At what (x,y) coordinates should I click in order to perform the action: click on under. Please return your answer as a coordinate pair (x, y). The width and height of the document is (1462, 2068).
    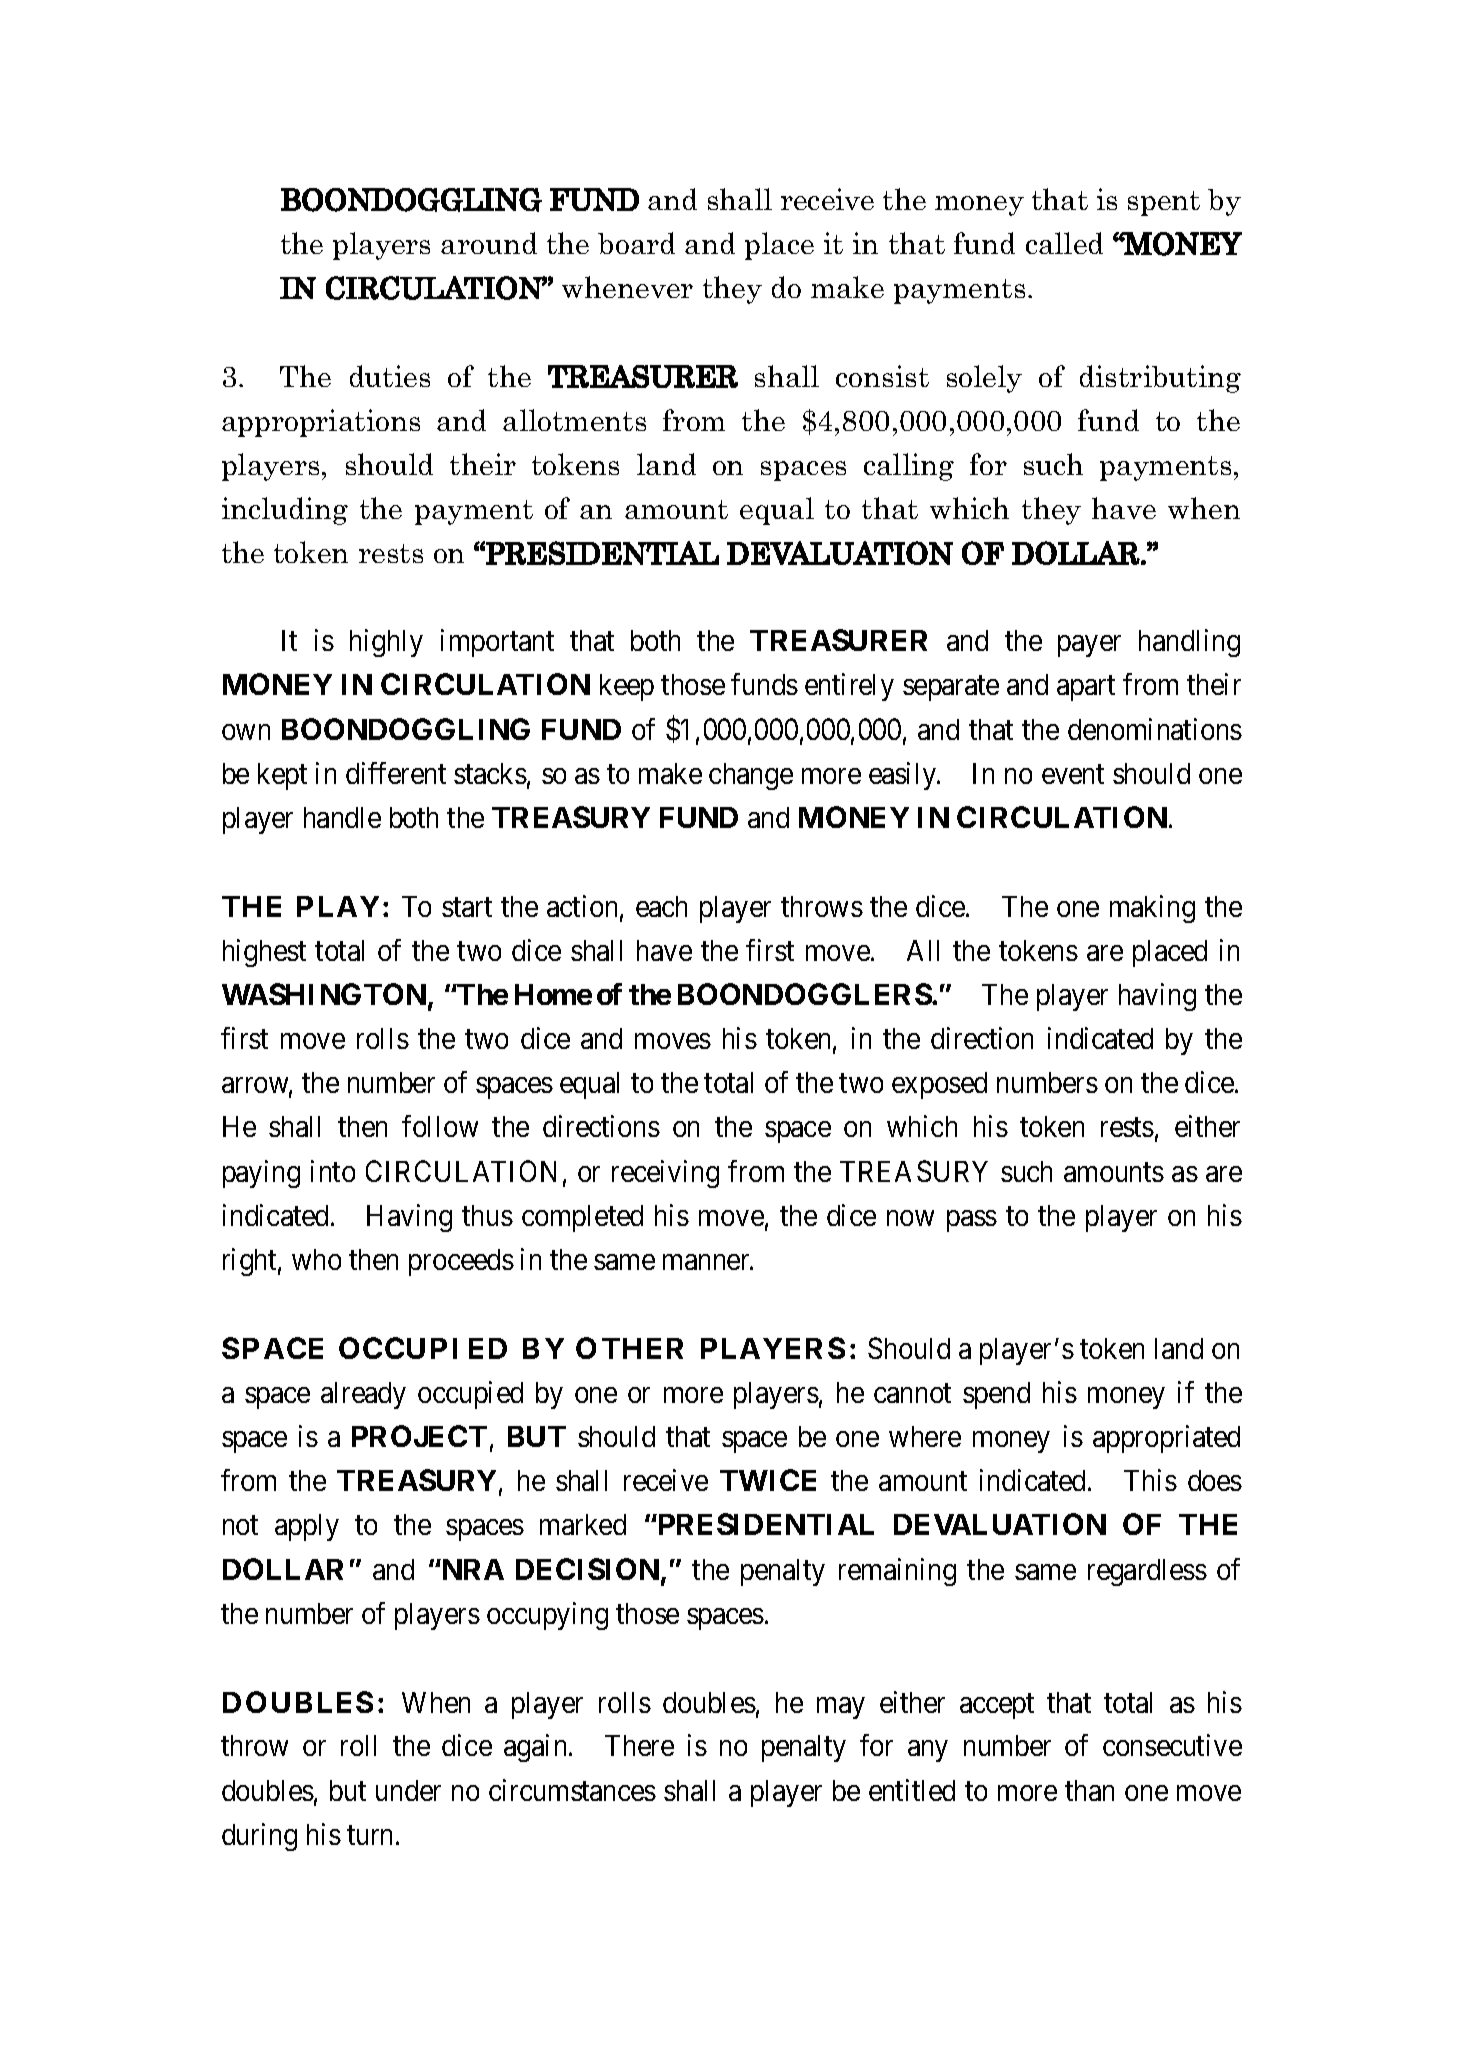
    Looking at the image, I should click on (408, 1790).
